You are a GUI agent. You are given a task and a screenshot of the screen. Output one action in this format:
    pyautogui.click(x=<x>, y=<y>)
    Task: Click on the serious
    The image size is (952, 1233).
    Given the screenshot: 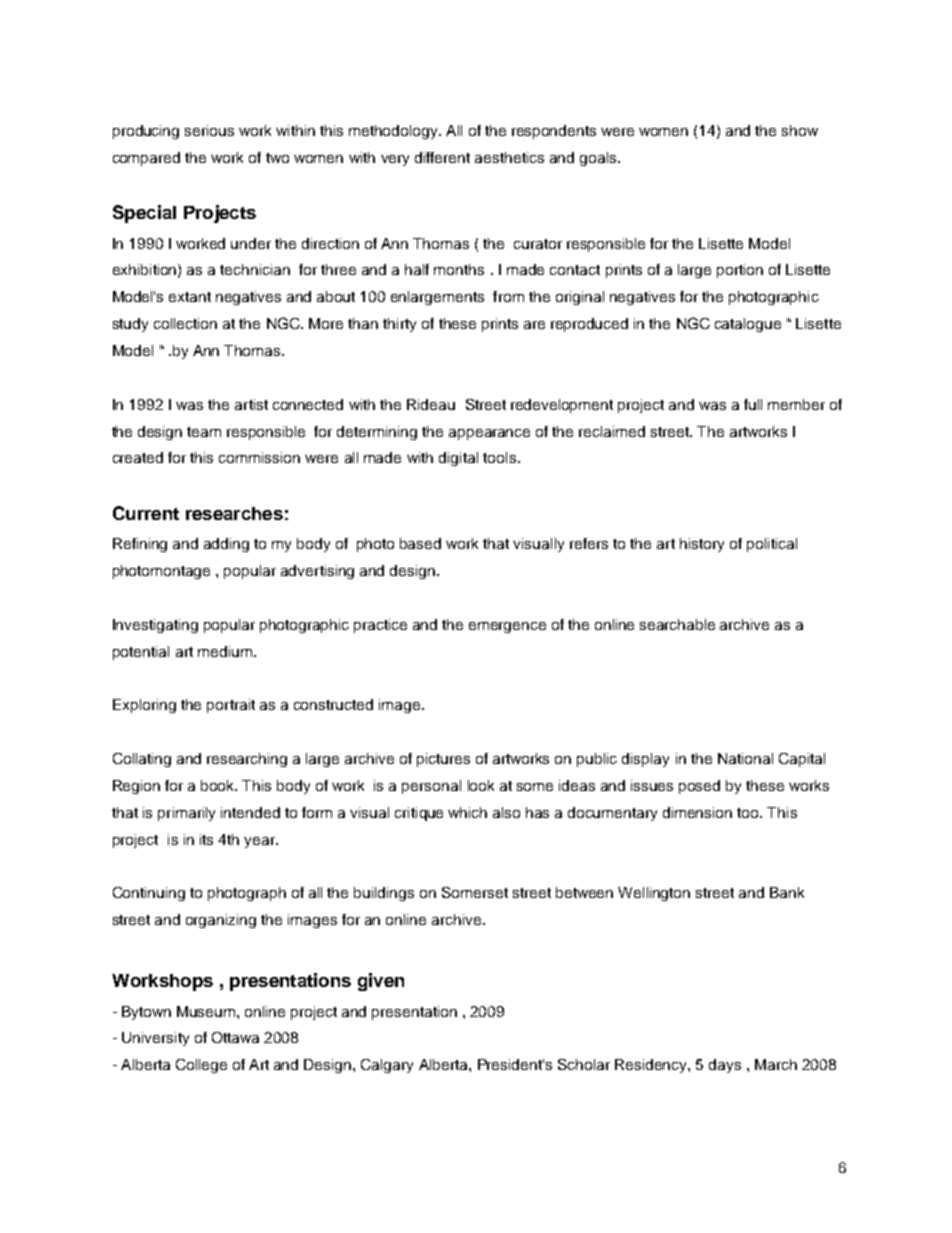 What is the action you would take?
    pyautogui.click(x=209, y=130)
